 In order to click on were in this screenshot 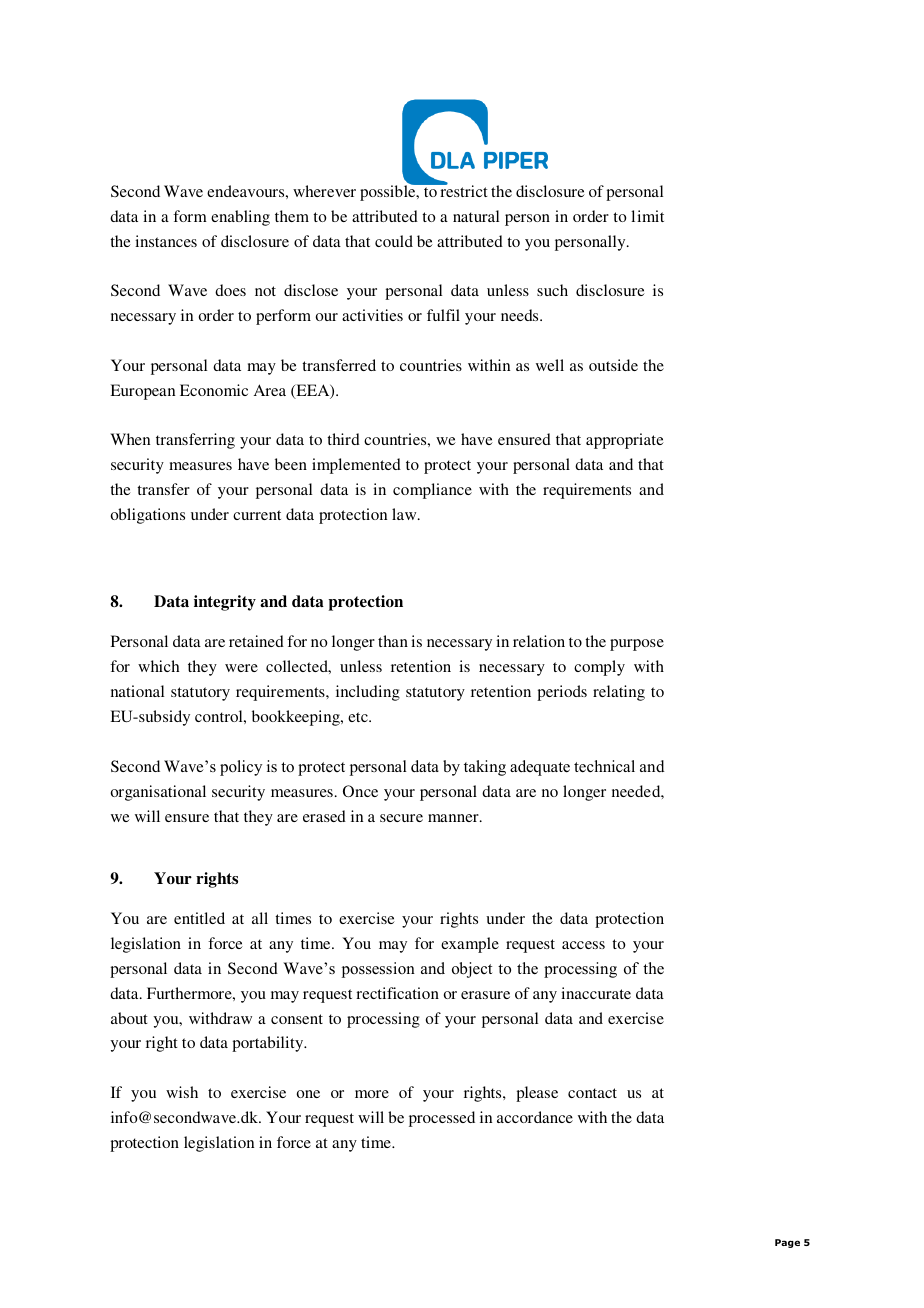, I will do `click(241, 668)`.
